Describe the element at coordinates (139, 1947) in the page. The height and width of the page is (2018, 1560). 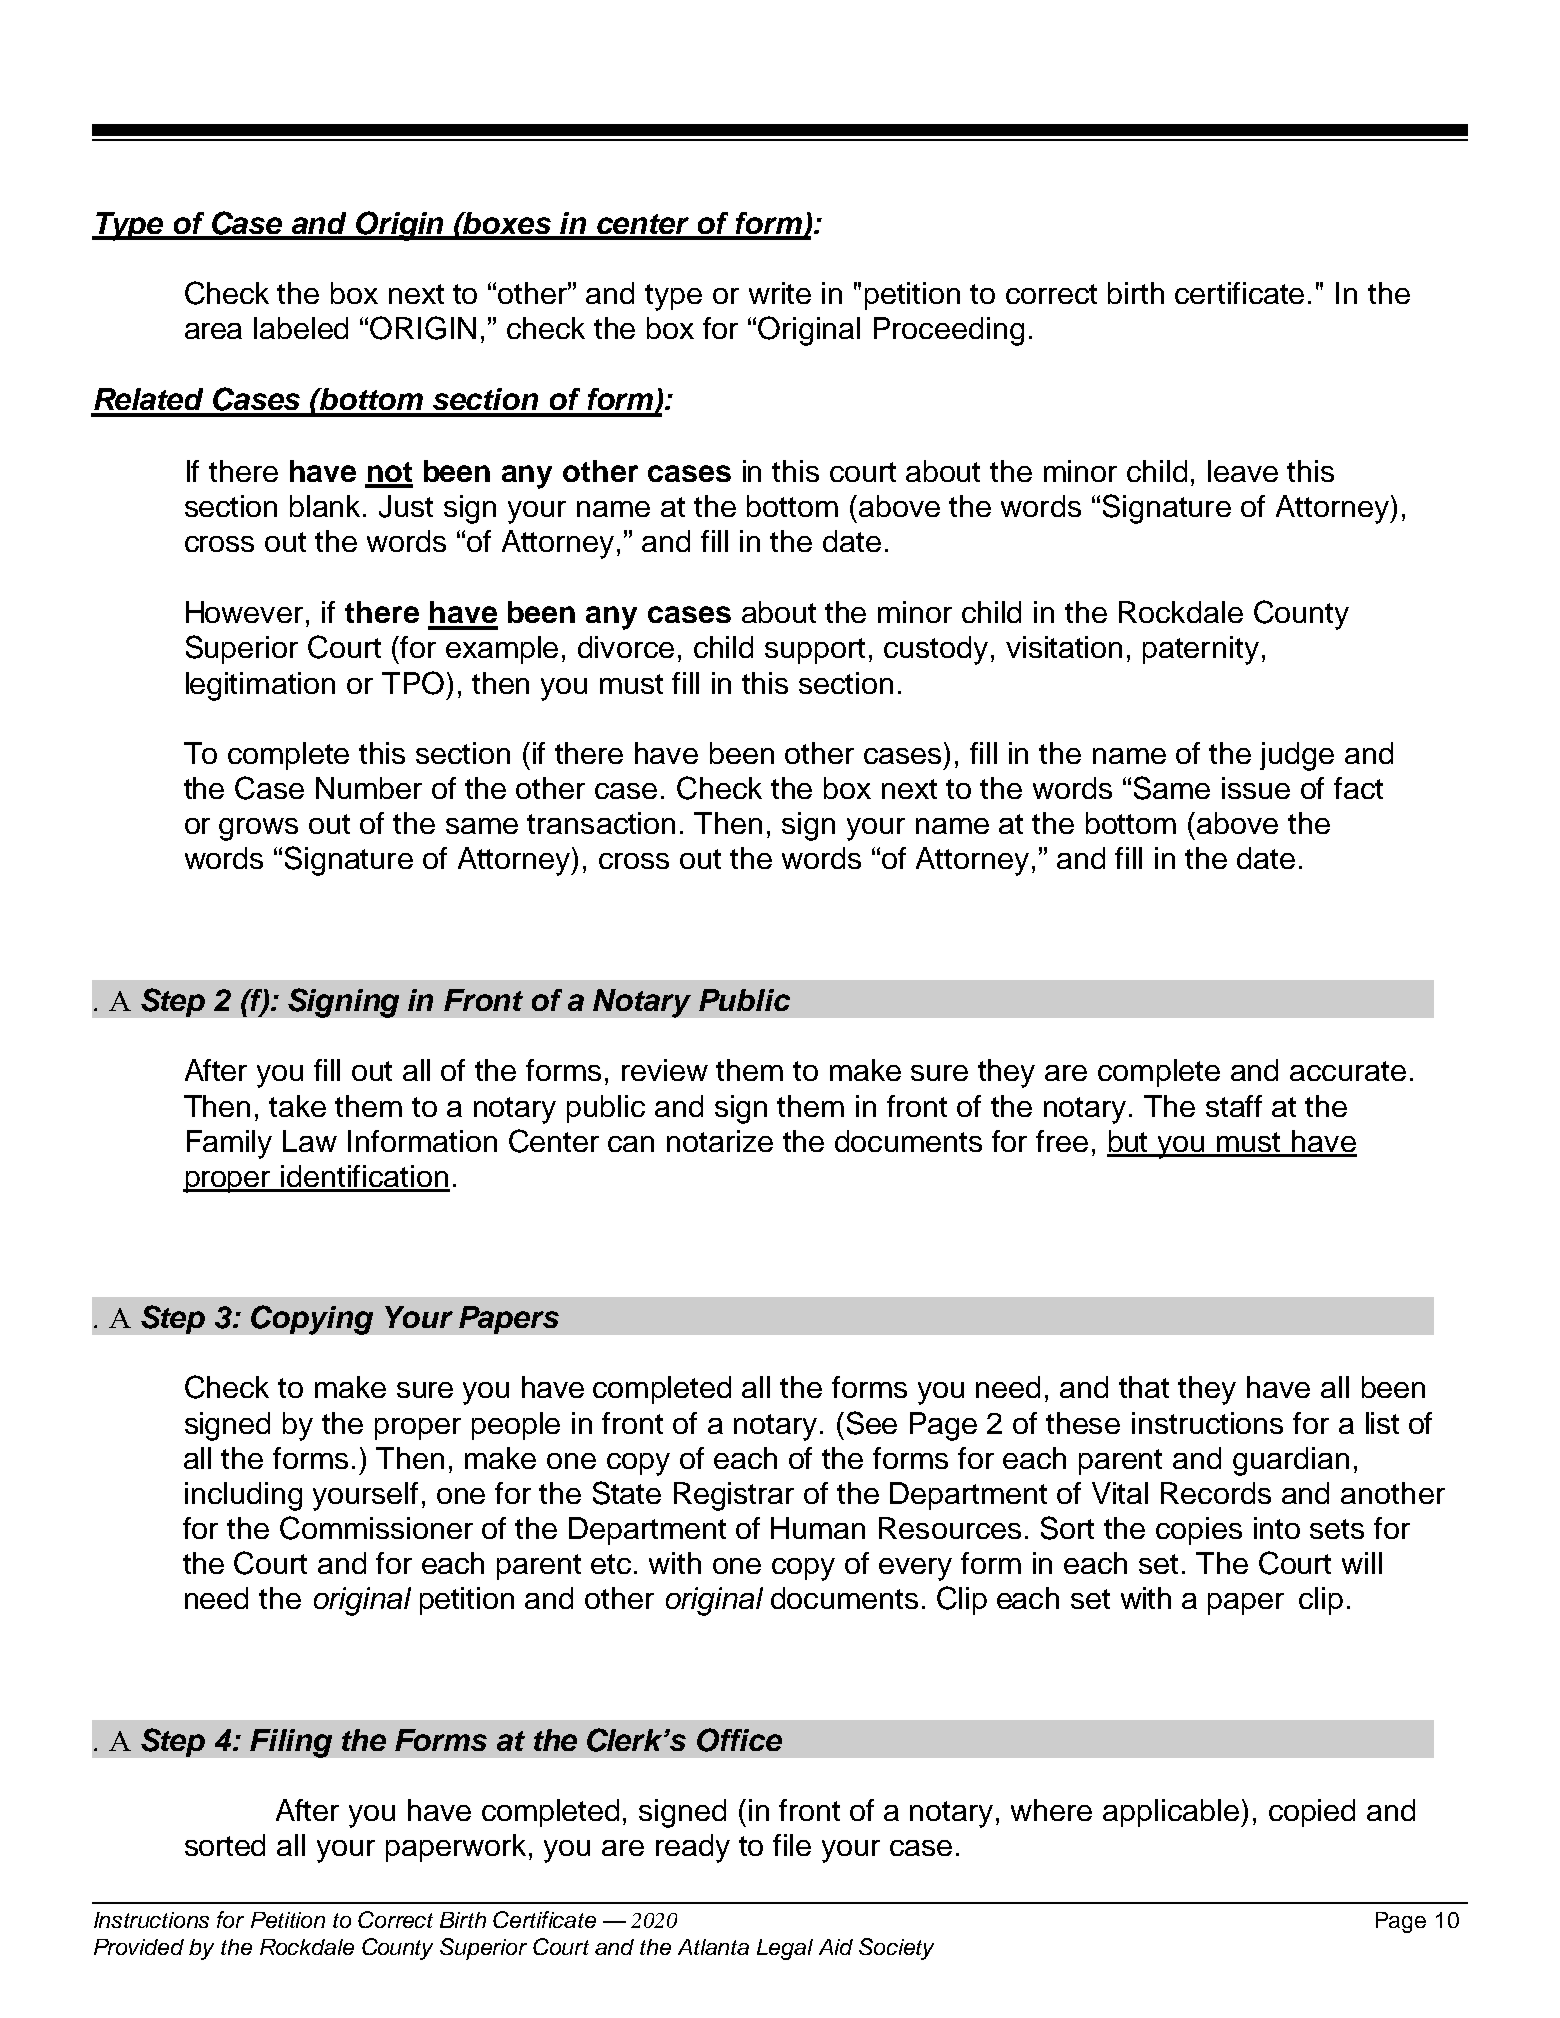
I see `Provided` at that location.
